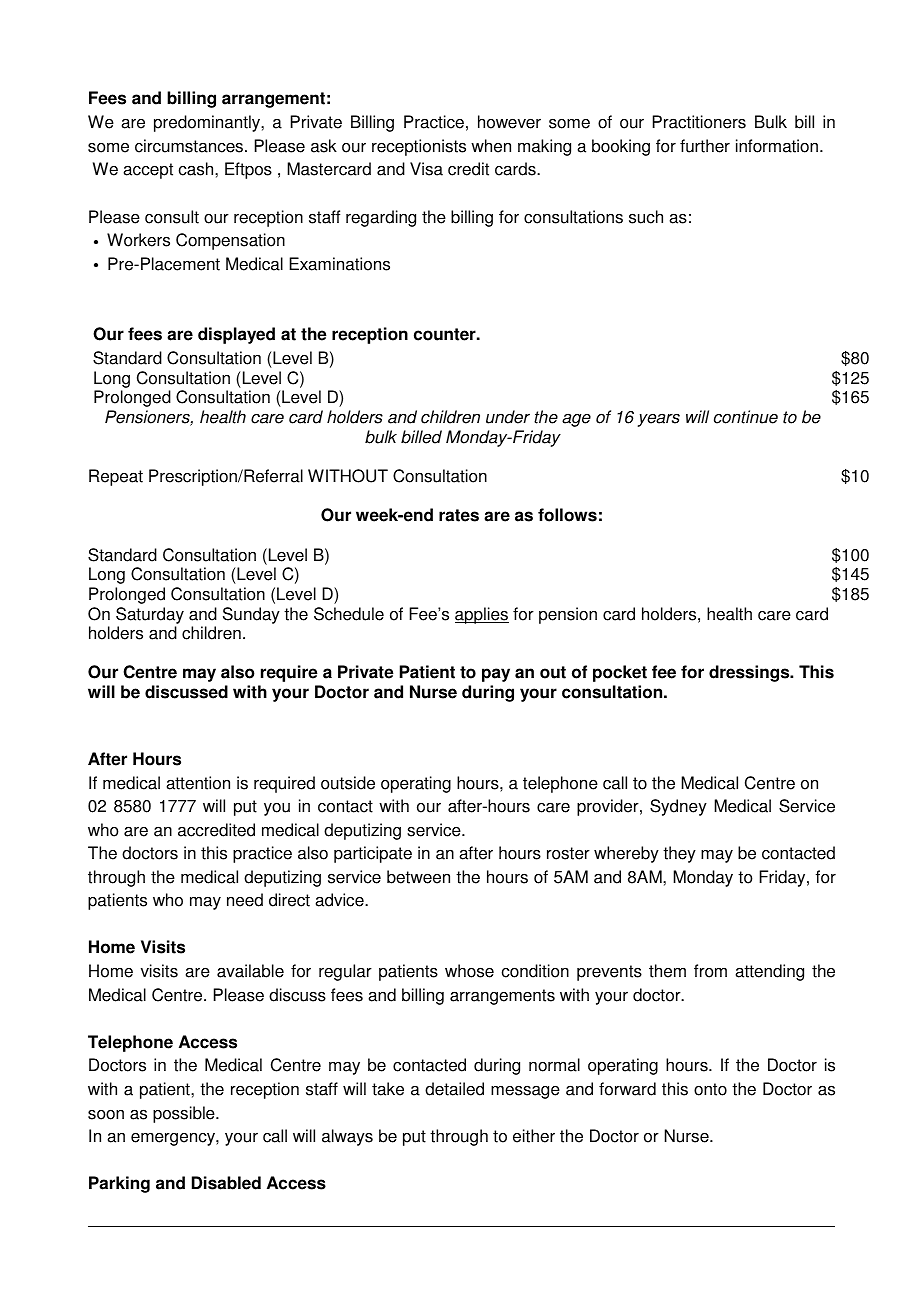 Image resolution: width=924 pixels, height=1308 pixels. Describe the element at coordinates (705, 146) in the image. I see `further` at that location.
